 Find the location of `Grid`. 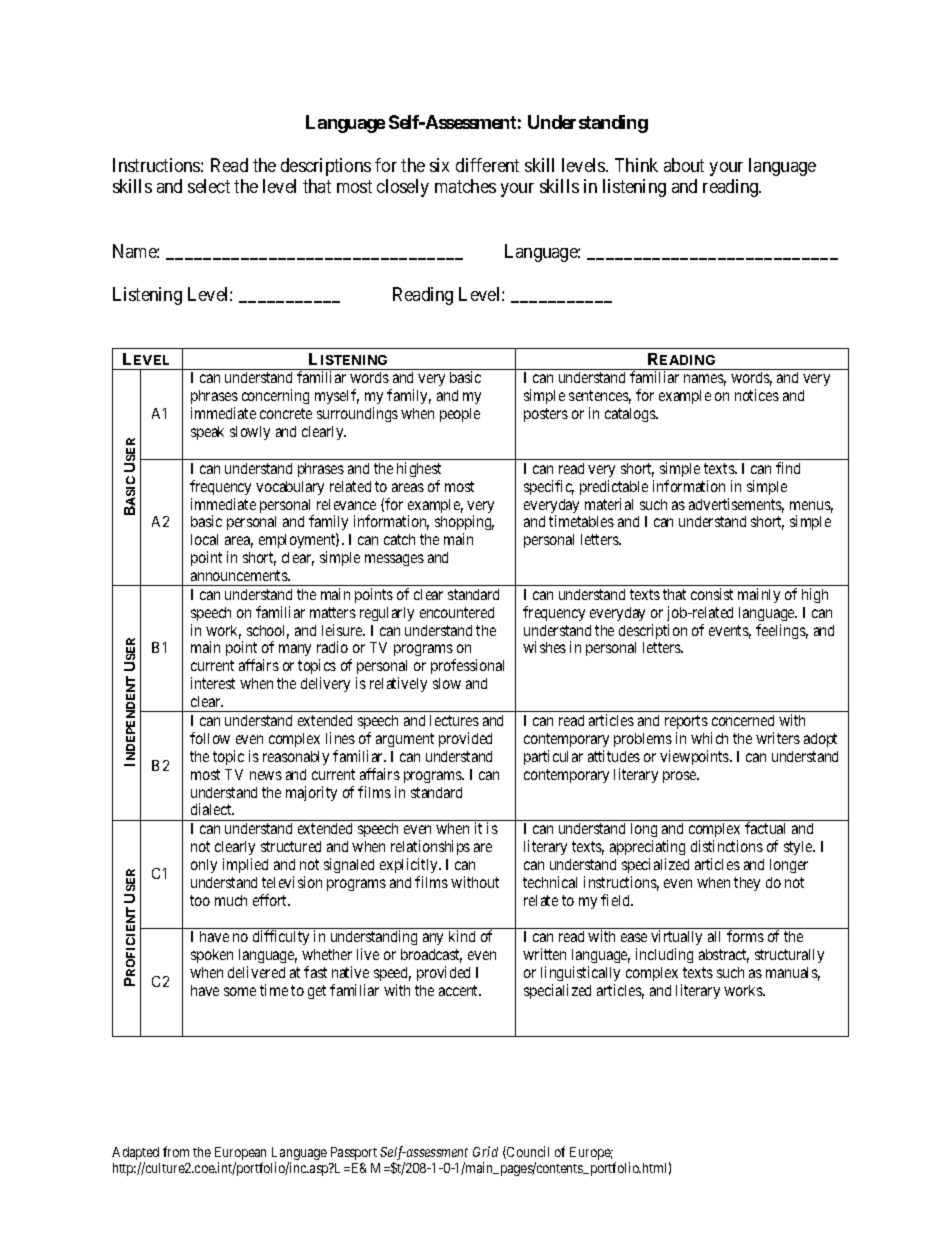

Grid is located at coordinates (485, 1151).
